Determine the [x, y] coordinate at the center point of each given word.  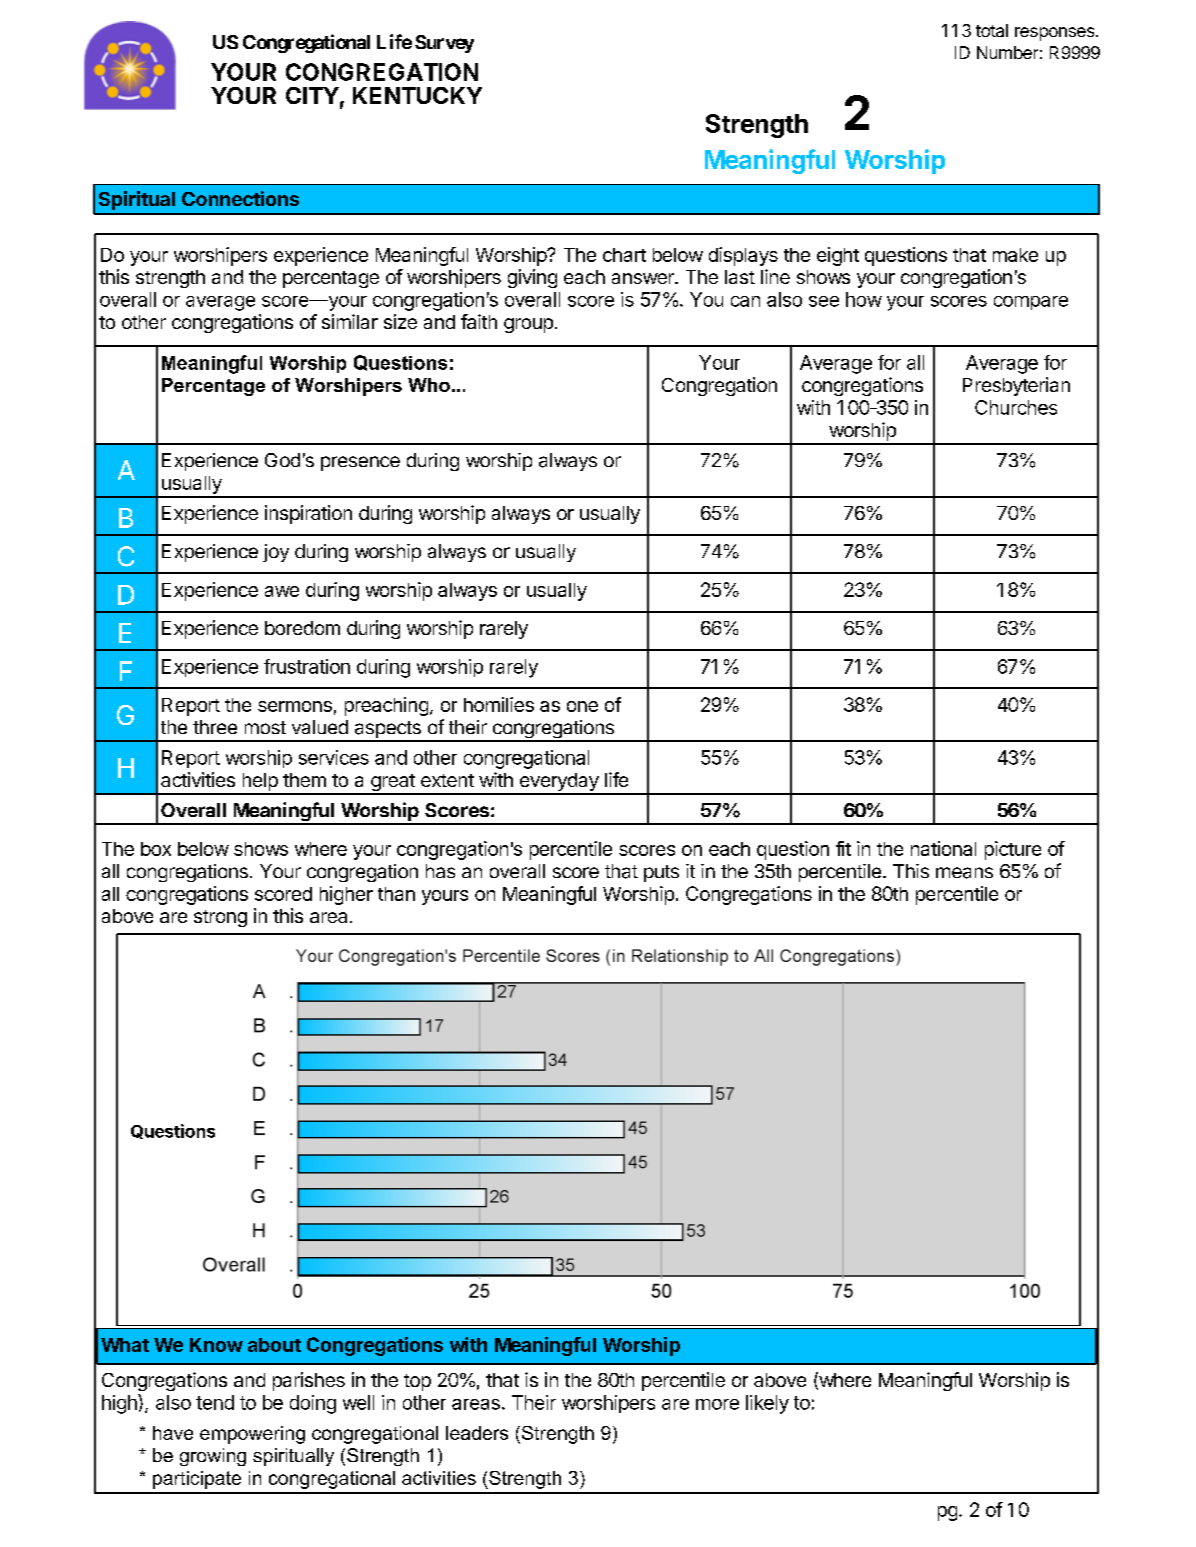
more [717, 1404]
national [943, 848]
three [215, 727]
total [992, 30]
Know [216, 1345]
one [582, 706]
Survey [444, 44]
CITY [312, 95]
